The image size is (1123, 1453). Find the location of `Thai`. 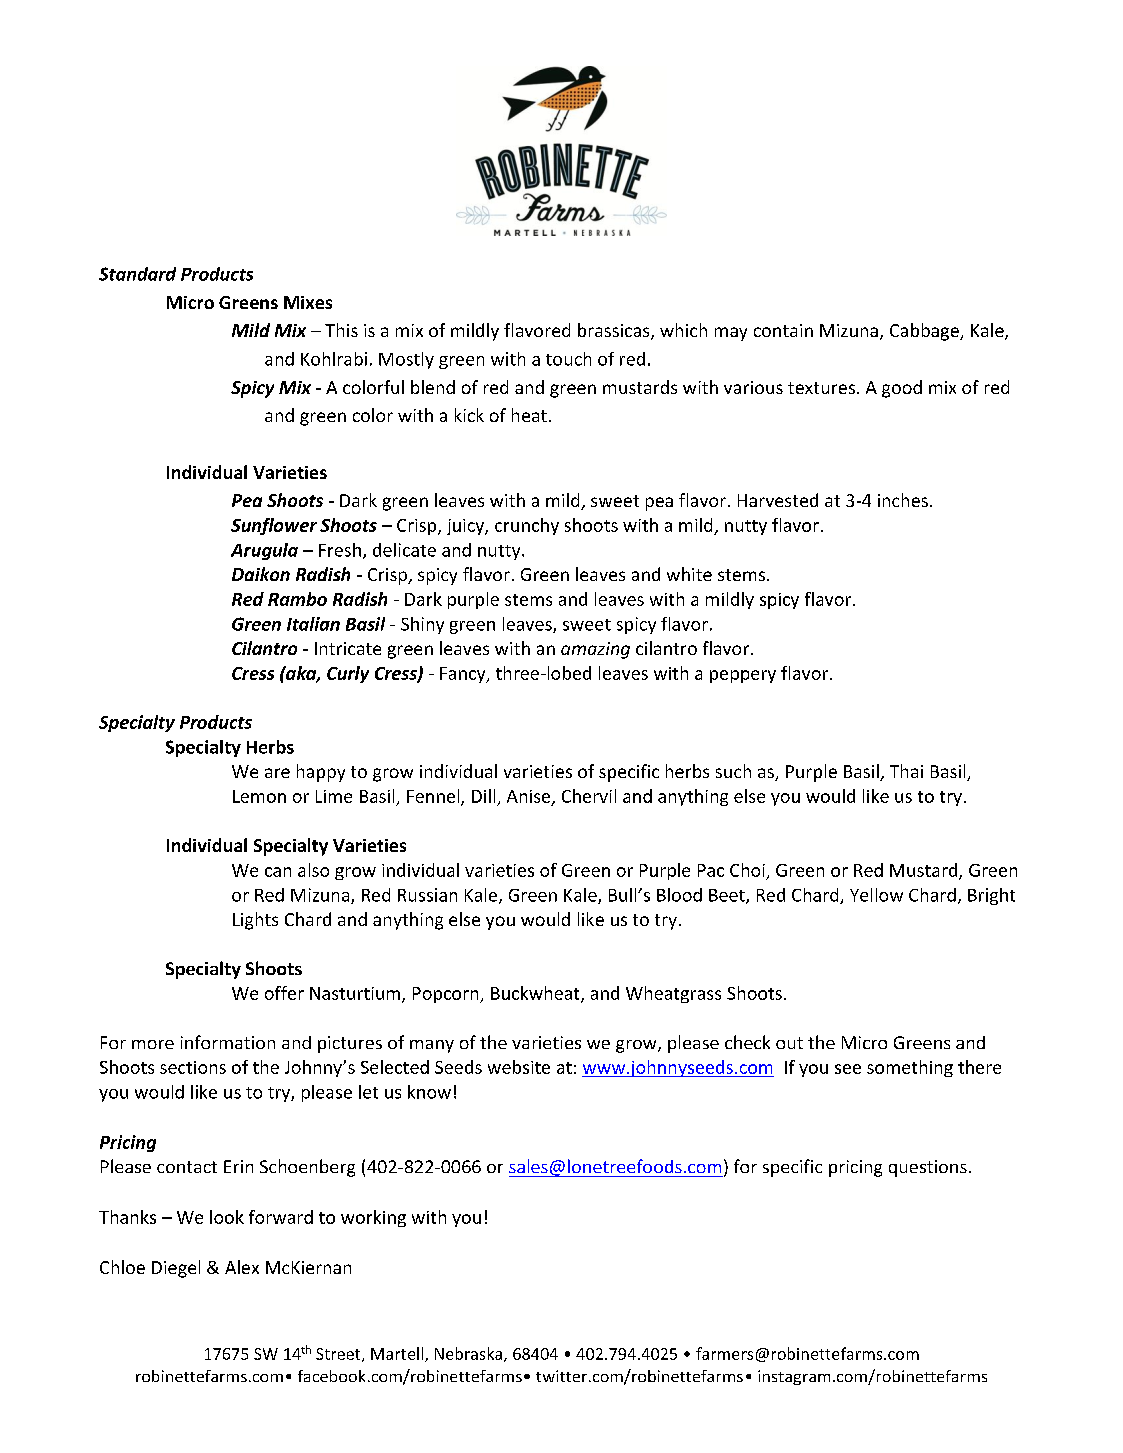

Thai is located at coordinates (906, 771).
